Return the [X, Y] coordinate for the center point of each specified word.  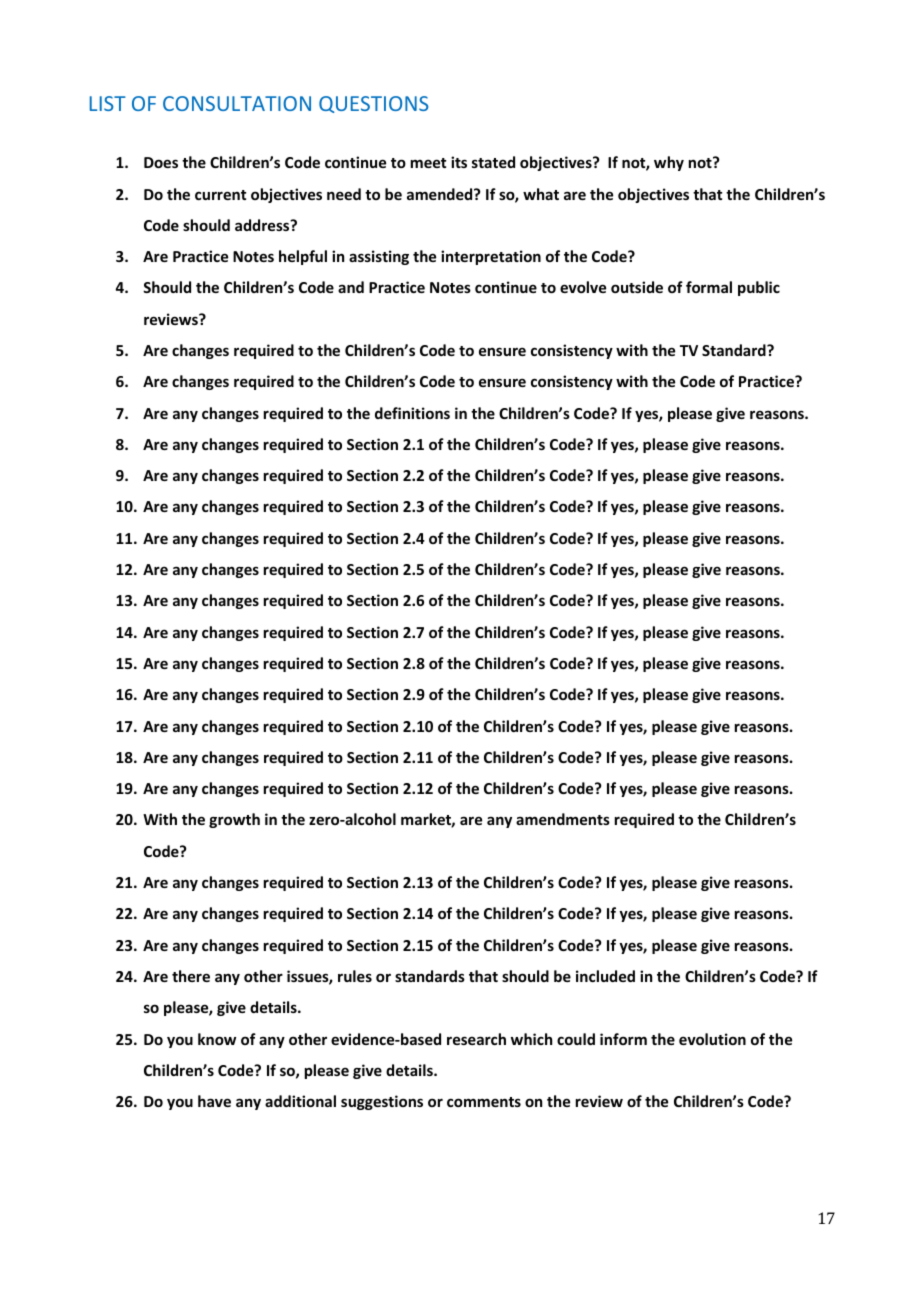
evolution [712, 1039]
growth [234, 820]
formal [709, 287]
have [214, 1101]
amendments [563, 819]
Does [161, 162]
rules [355, 976]
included [605, 976]
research [476, 1039]
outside [637, 287]
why [669, 163]
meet [428, 163]
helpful [303, 257]
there [191, 976]
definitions [412, 413]
